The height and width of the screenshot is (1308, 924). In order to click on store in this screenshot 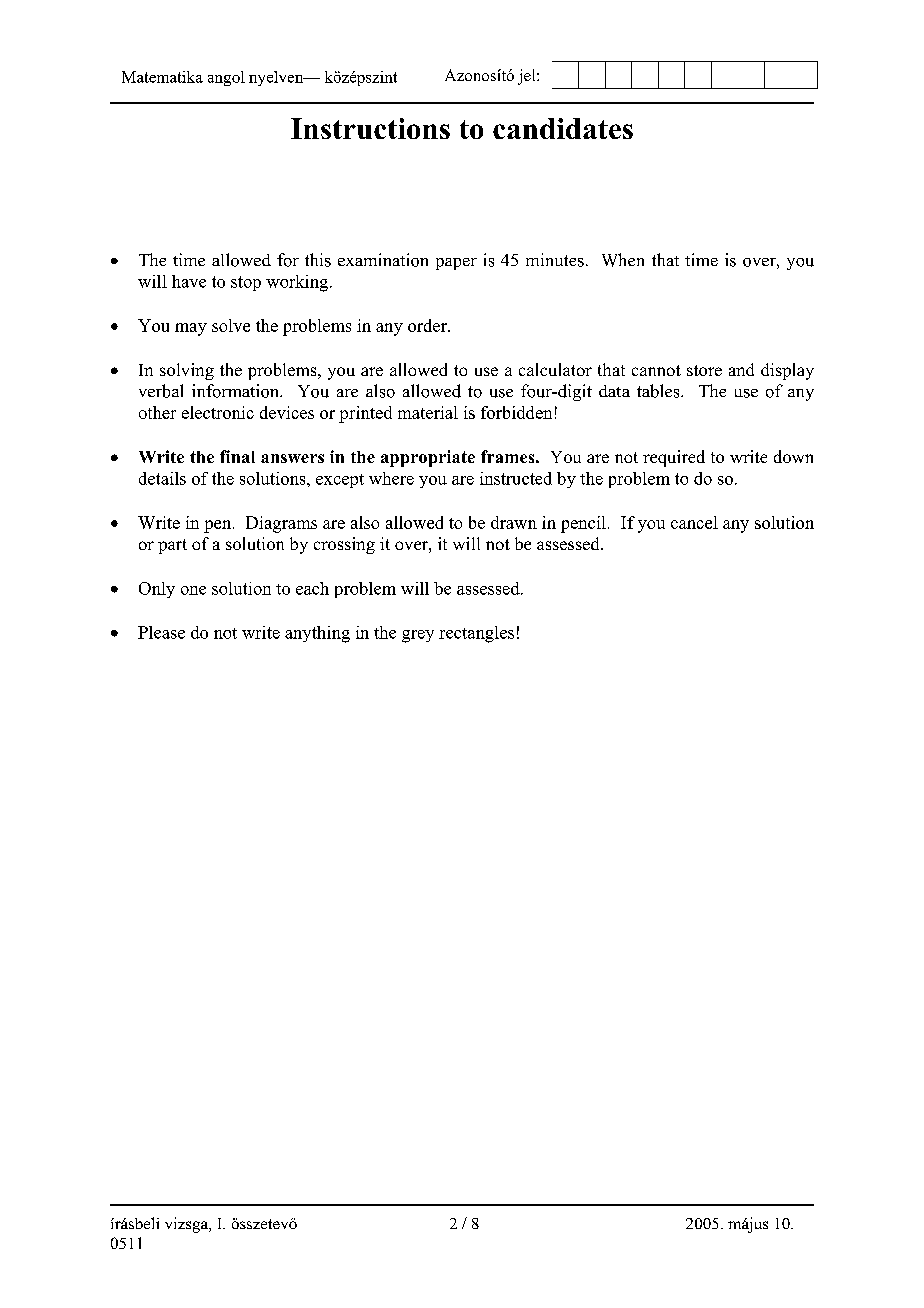, I will do `click(704, 370)`.
